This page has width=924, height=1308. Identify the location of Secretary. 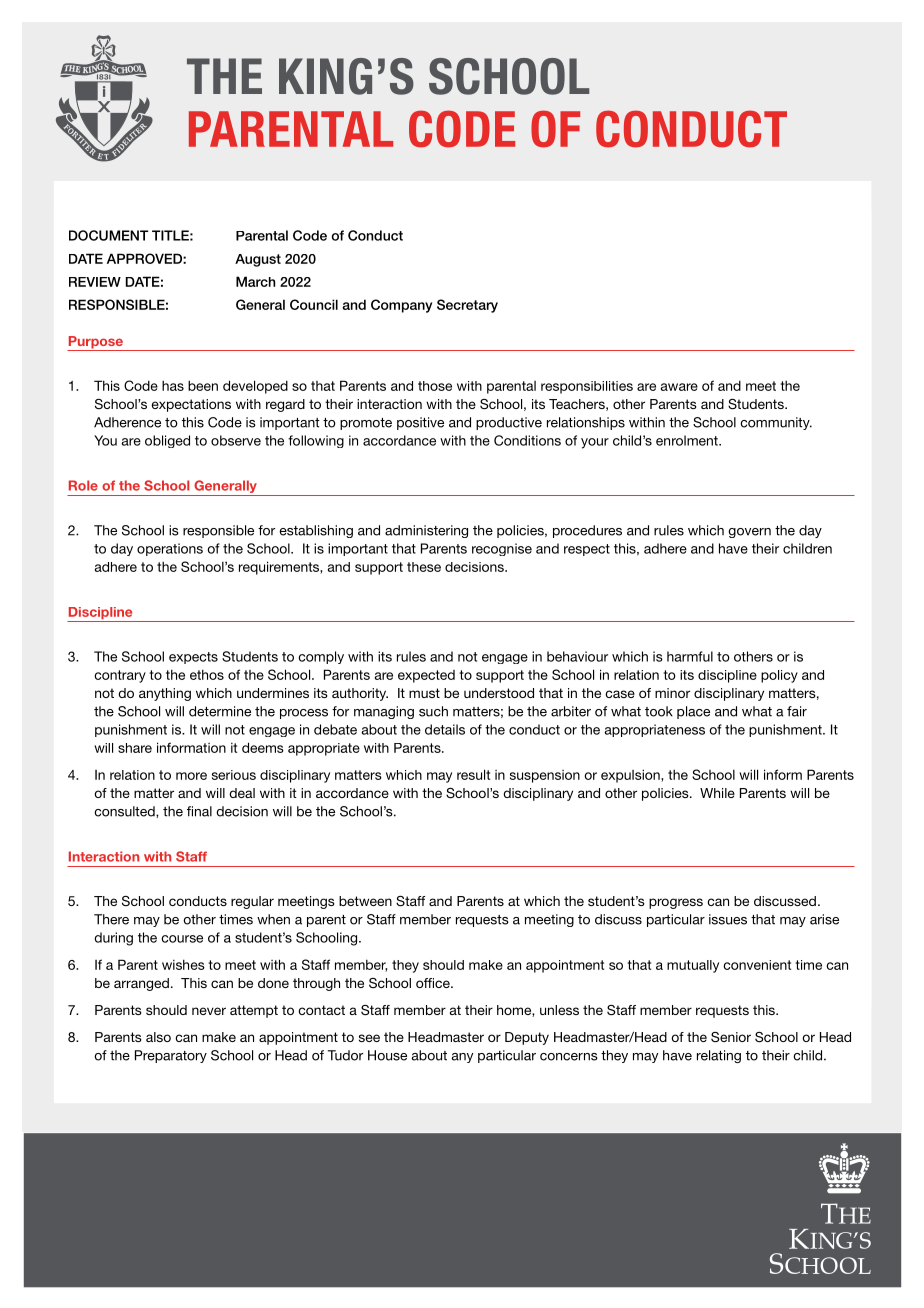
(467, 306).
